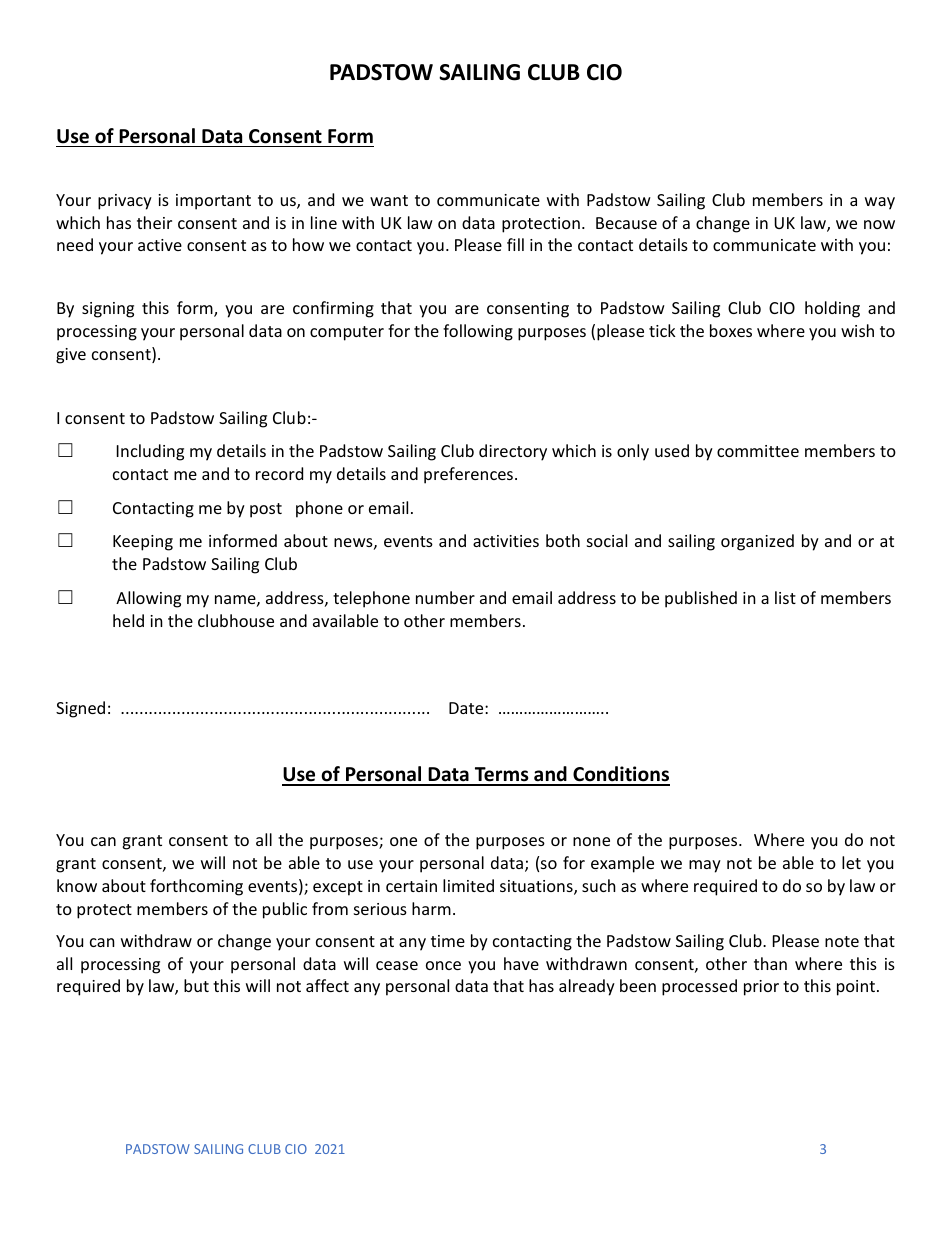 Image resolution: width=952 pixels, height=1233 pixels. Describe the element at coordinates (770, 963) in the screenshot. I see `than` at that location.
